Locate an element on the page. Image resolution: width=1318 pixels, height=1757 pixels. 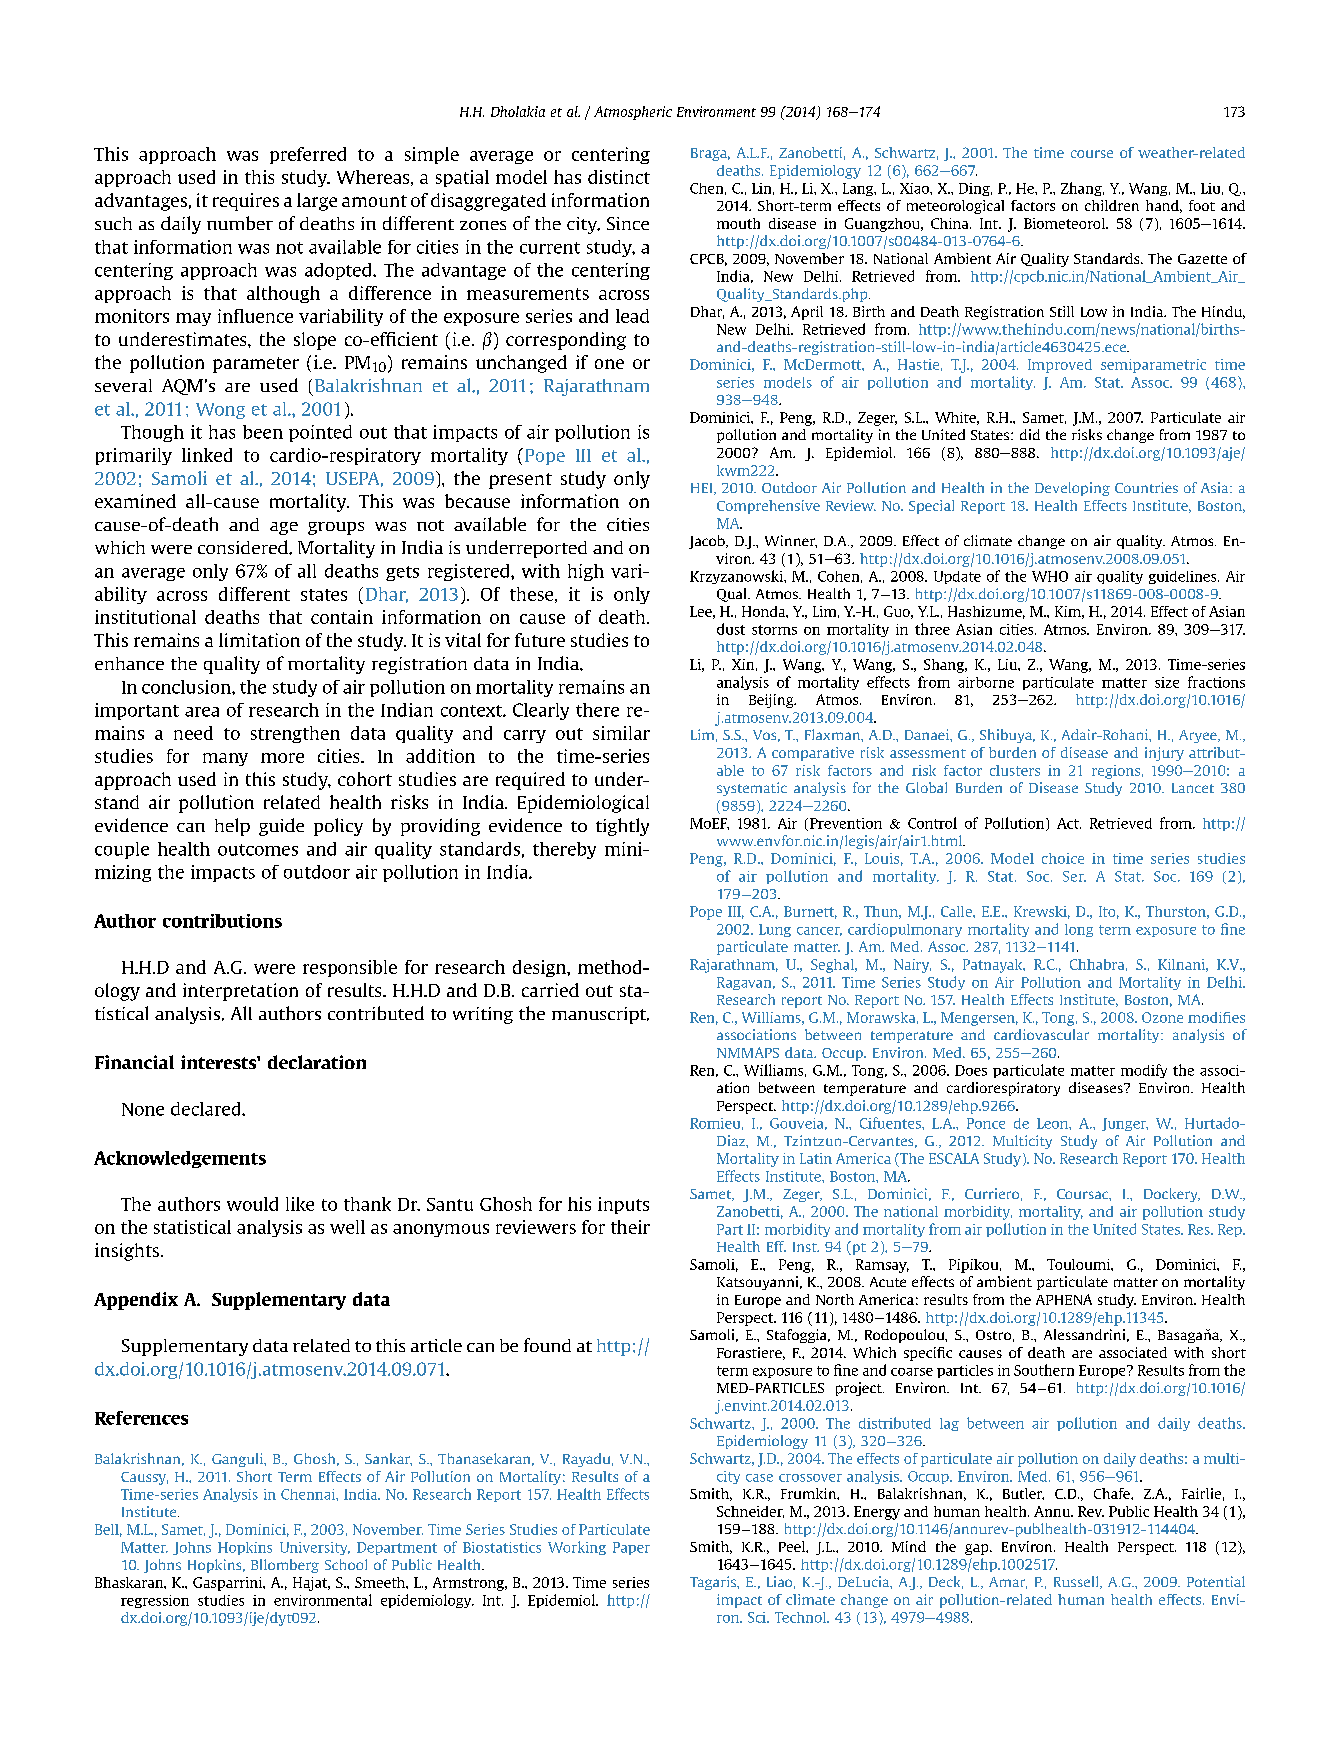
course is located at coordinates (1092, 154).
